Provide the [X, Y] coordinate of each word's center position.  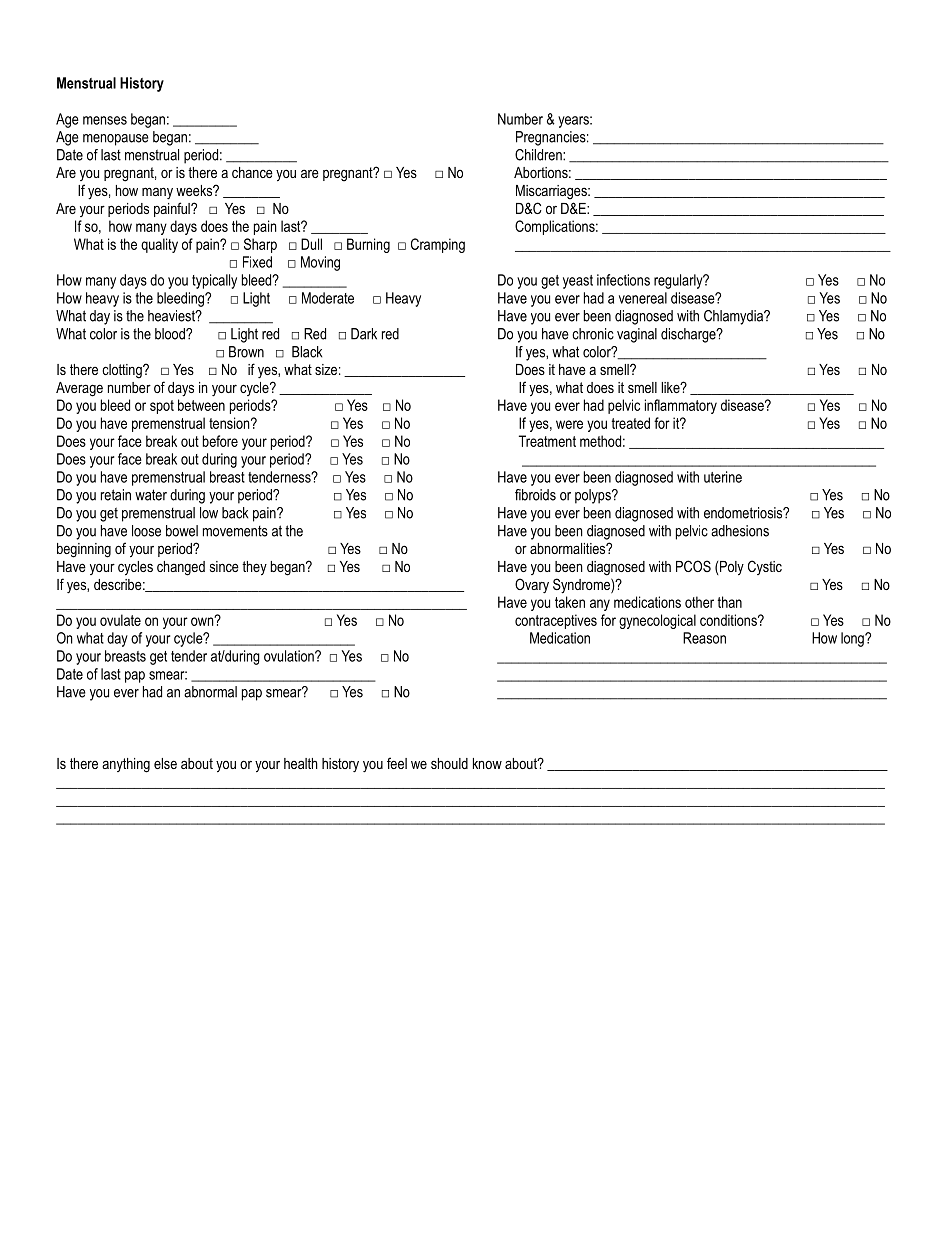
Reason [704, 638]
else [165, 763]
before [220, 441]
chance [252, 172]
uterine [723, 477]
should [449, 763]
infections [623, 280]
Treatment [547, 441]
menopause [116, 140]
